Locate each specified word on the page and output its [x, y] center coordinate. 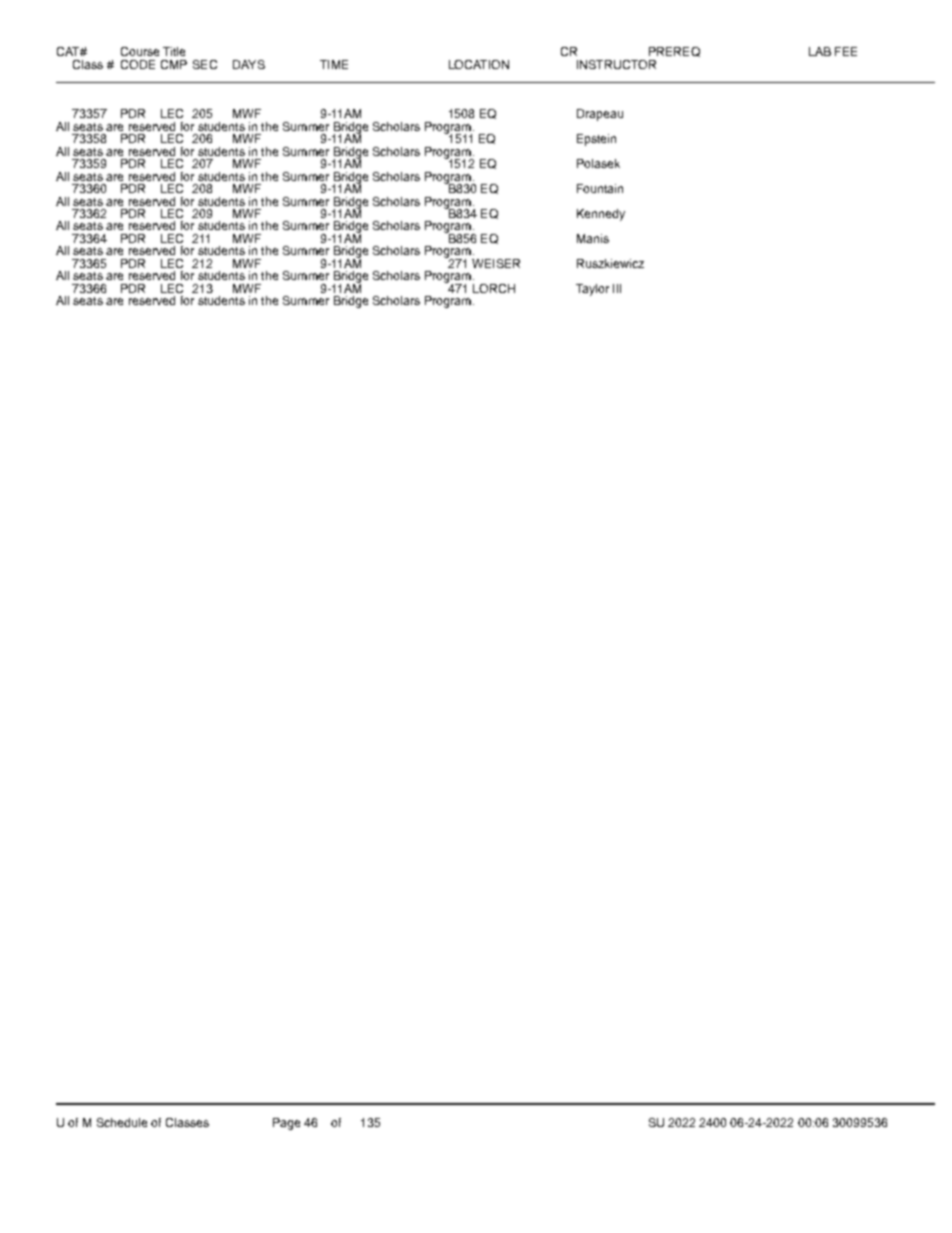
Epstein [596, 140]
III [617, 288]
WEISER [496, 263]
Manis [593, 238]
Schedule [122, 1122]
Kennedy [601, 215]
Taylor [592, 290]
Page [286, 1124]
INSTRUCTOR [616, 64]
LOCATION [479, 64]
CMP [174, 64]
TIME [334, 64]
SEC [205, 64]
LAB [820, 51]
